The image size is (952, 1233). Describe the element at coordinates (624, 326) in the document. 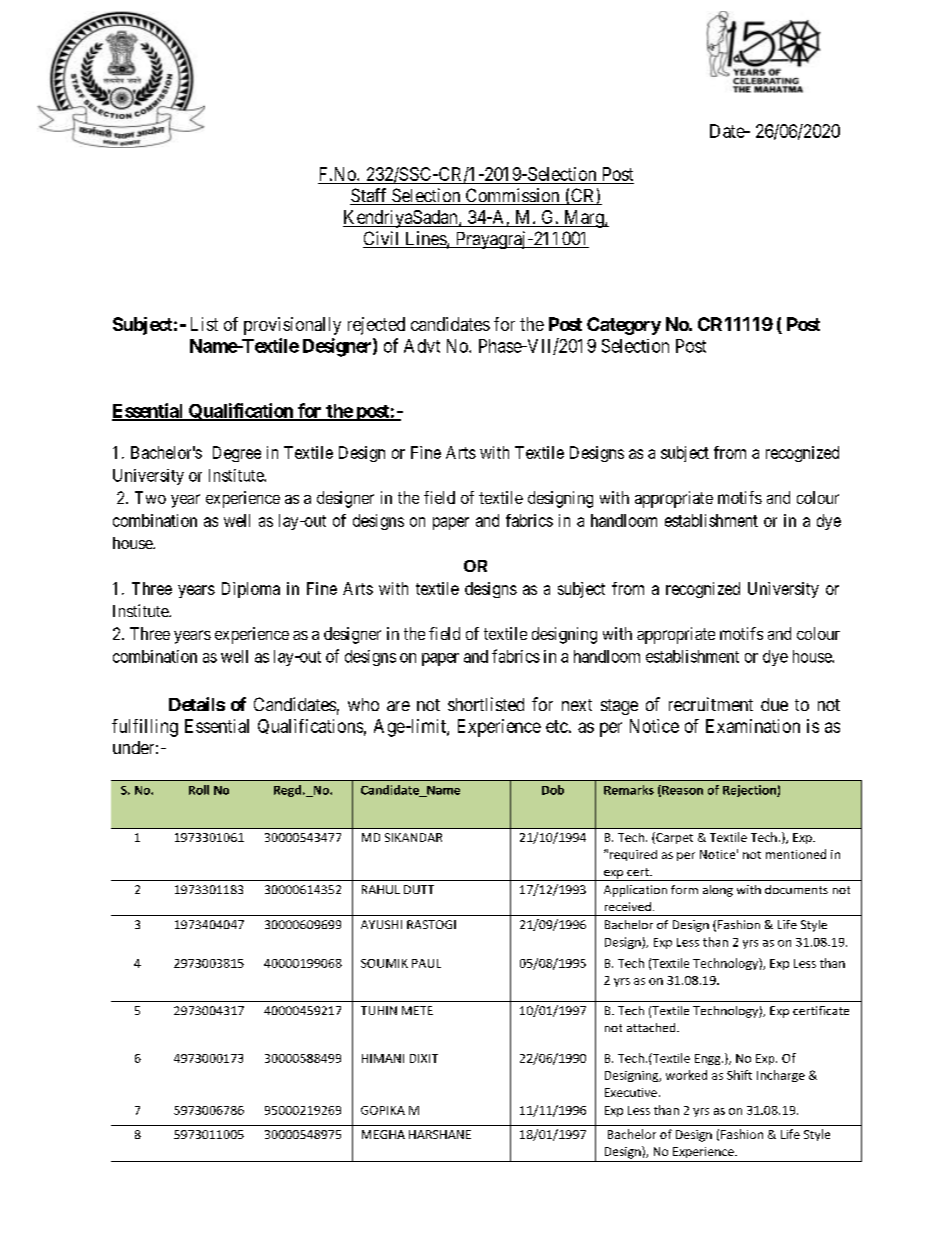

I see `Category` at that location.
